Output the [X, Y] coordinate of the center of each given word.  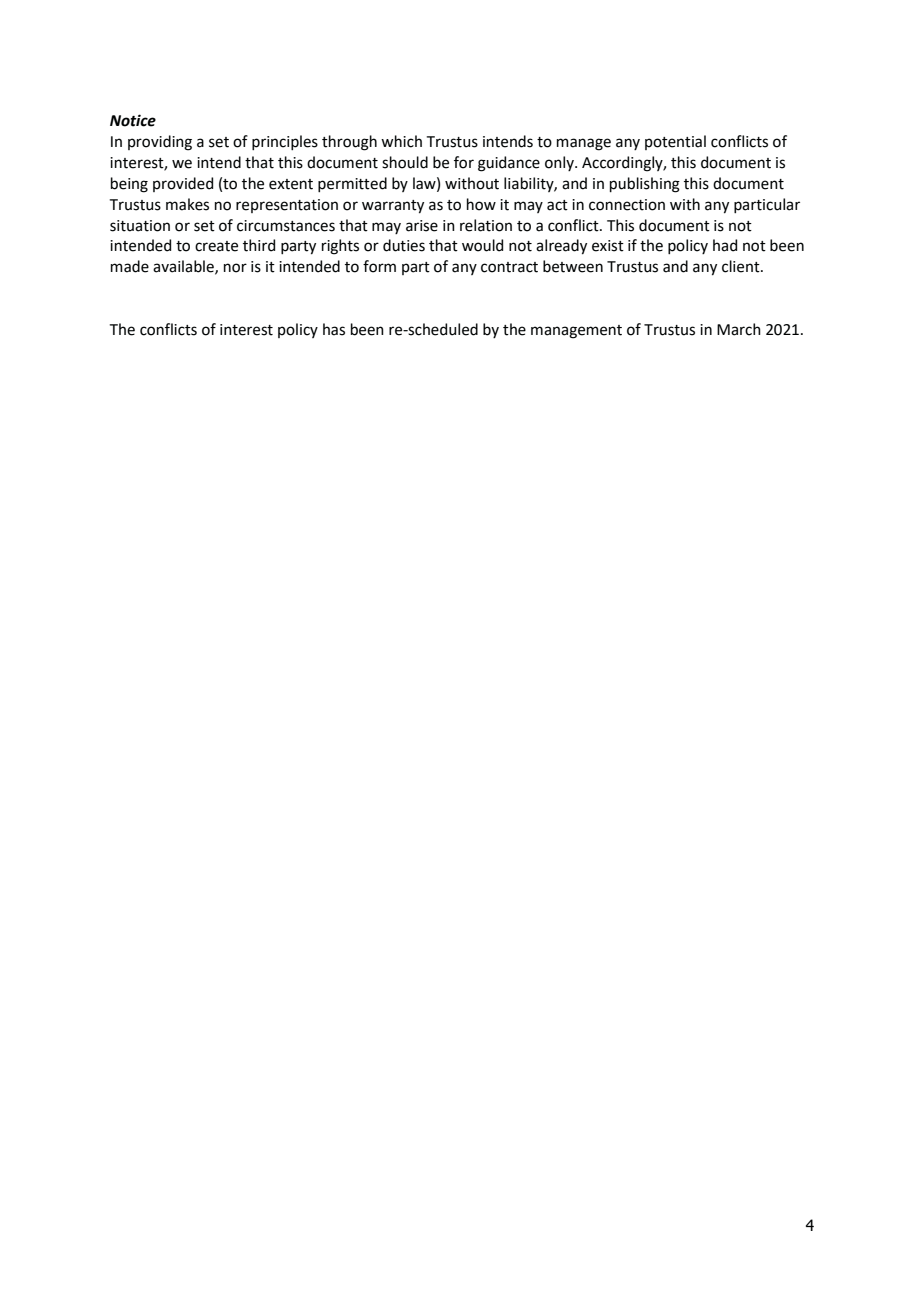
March [739, 329]
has [334, 329]
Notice [133, 120]
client [742, 266]
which [401, 141]
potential [675, 142]
